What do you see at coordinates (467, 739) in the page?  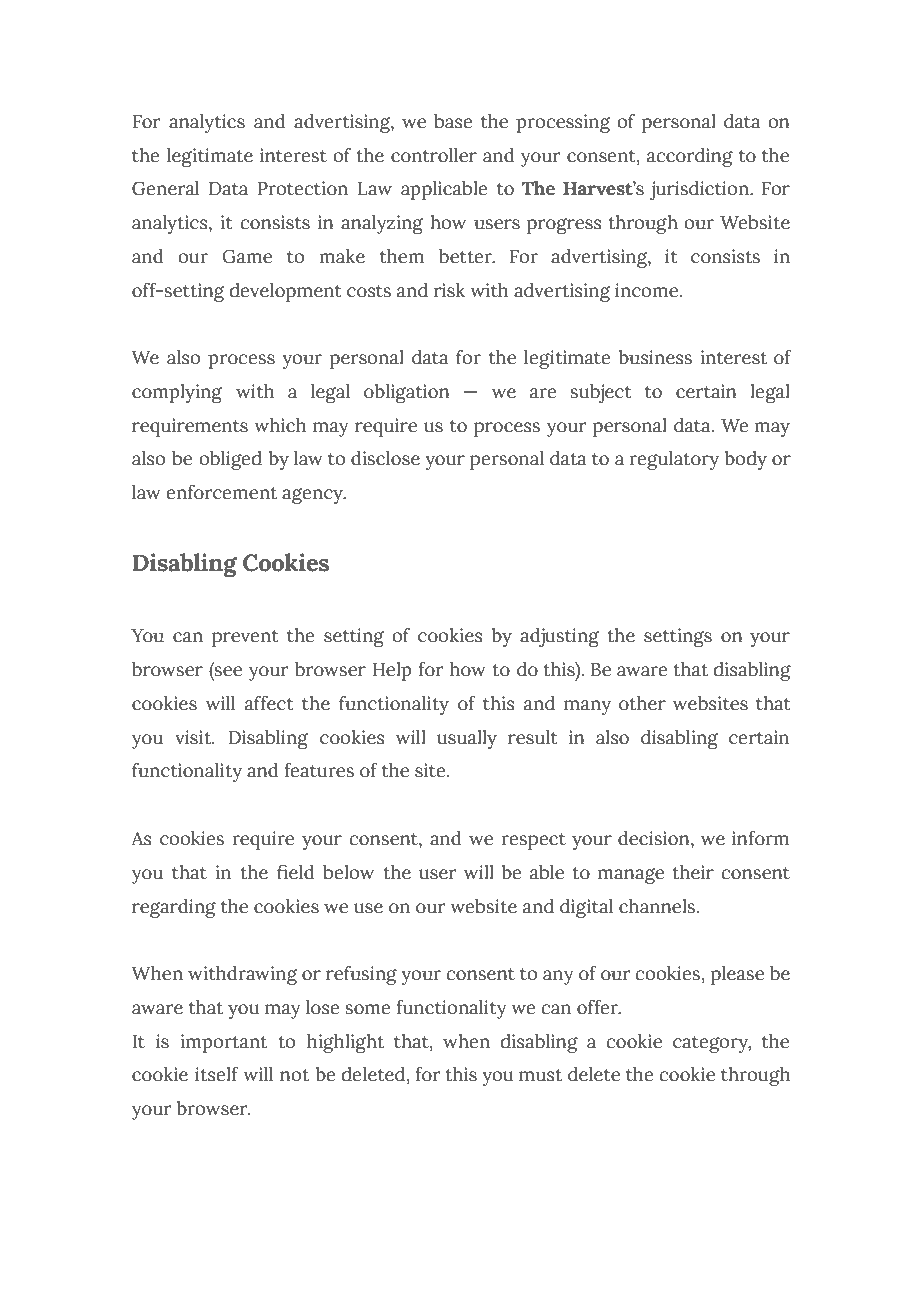 I see `usually` at bounding box center [467, 739].
